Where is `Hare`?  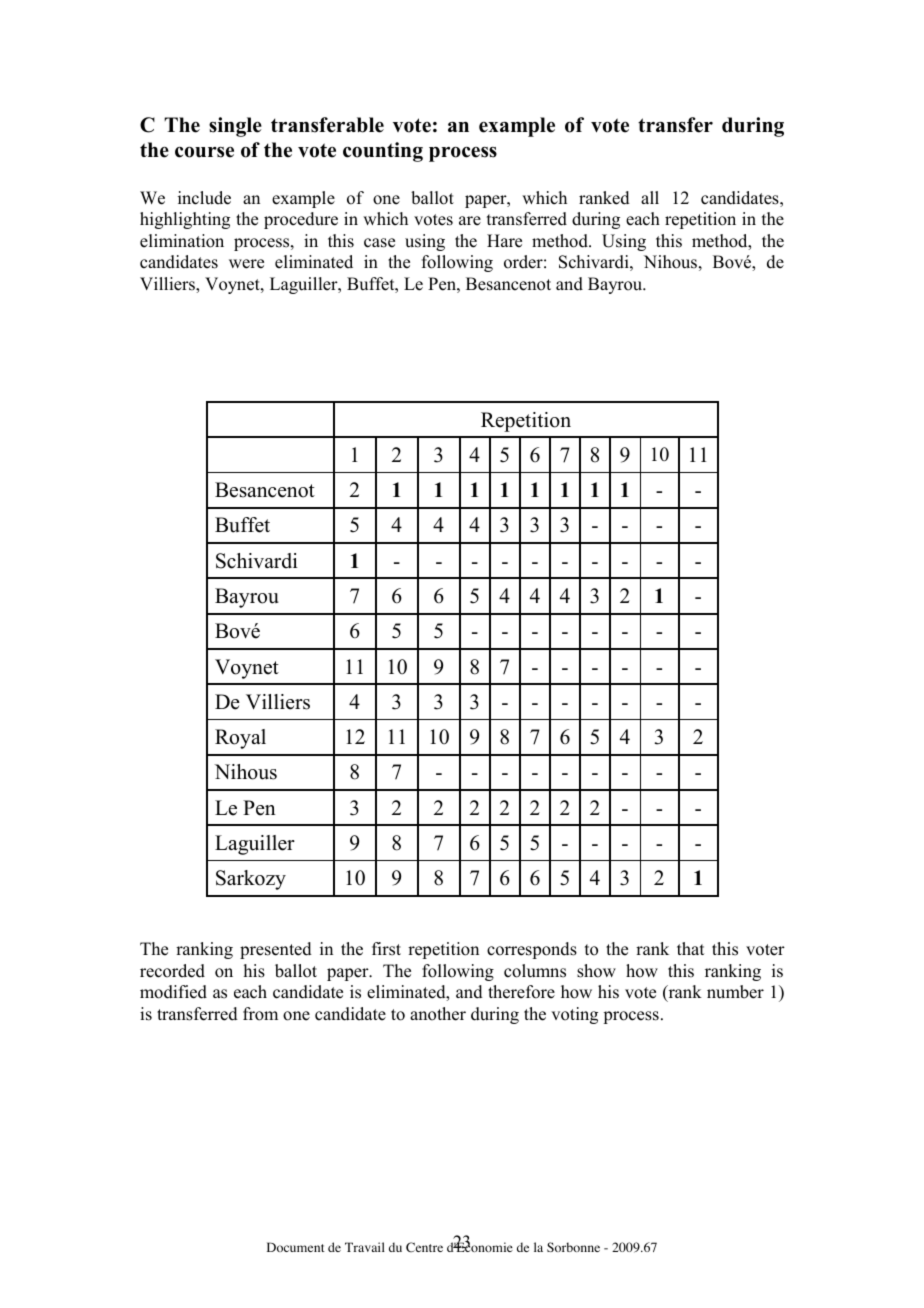
Hare is located at coordinates (504, 241).
